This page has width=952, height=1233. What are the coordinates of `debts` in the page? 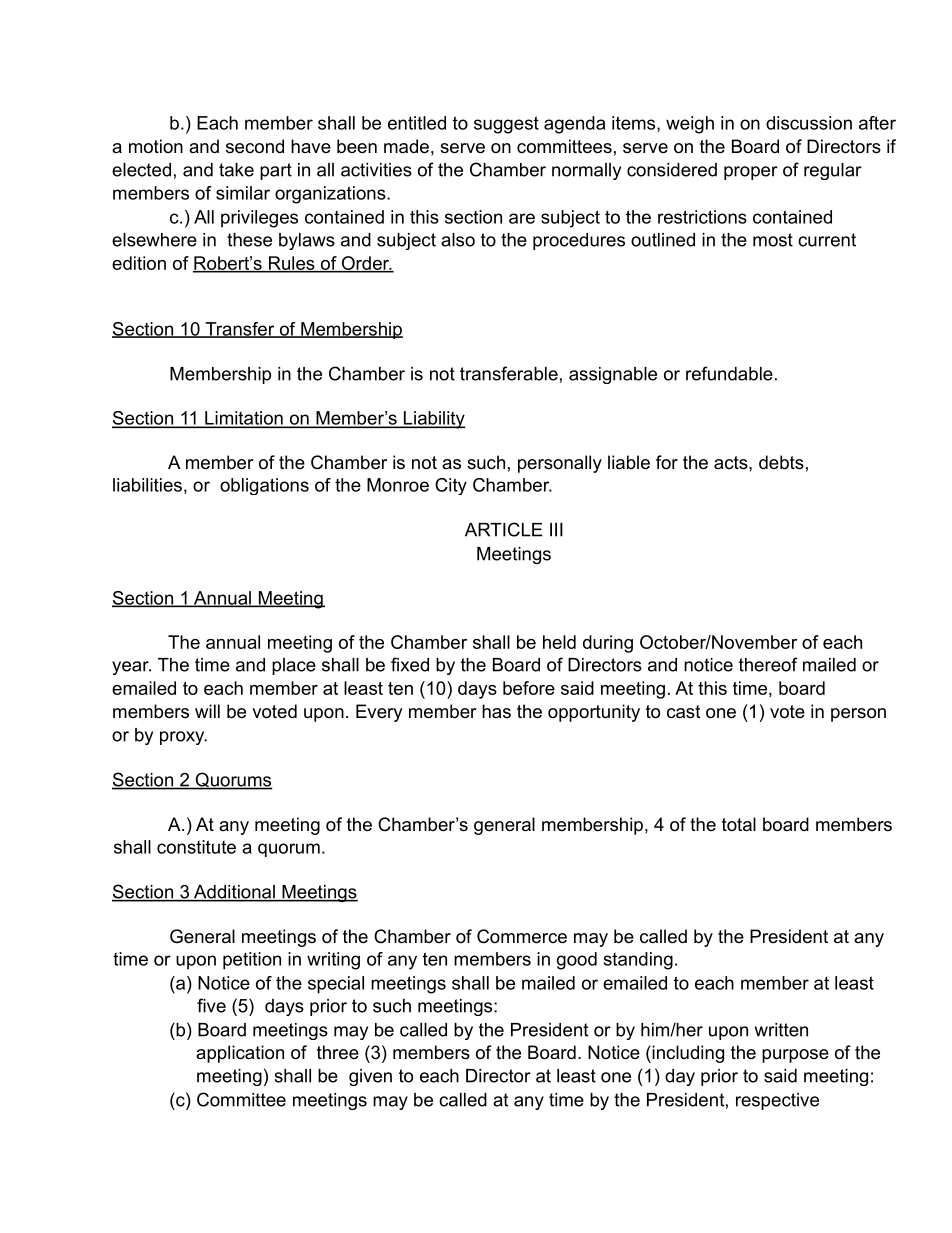 It's located at (781, 462).
